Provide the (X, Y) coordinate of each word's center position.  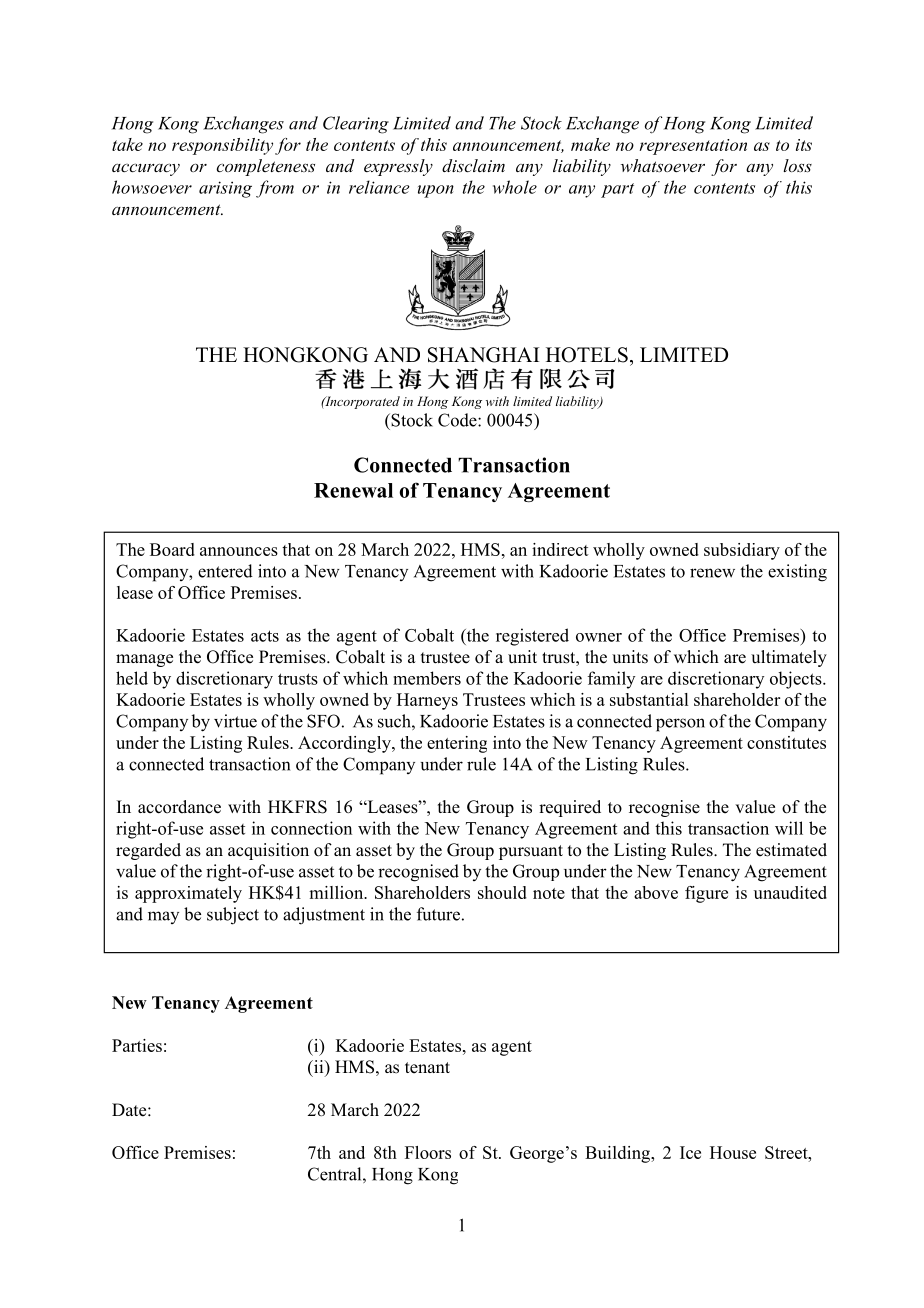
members (427, 678)
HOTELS (587, 355)
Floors (428, 1152)
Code (458, 420)
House (733, 1152)
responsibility (222, 146)
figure (706, 894)
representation (693, 147)
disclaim (473, 165)
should (502, 892)
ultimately (789, 658)
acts (265, 636)
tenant (427, 1068)
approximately (188, 894)
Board (172, 549)
